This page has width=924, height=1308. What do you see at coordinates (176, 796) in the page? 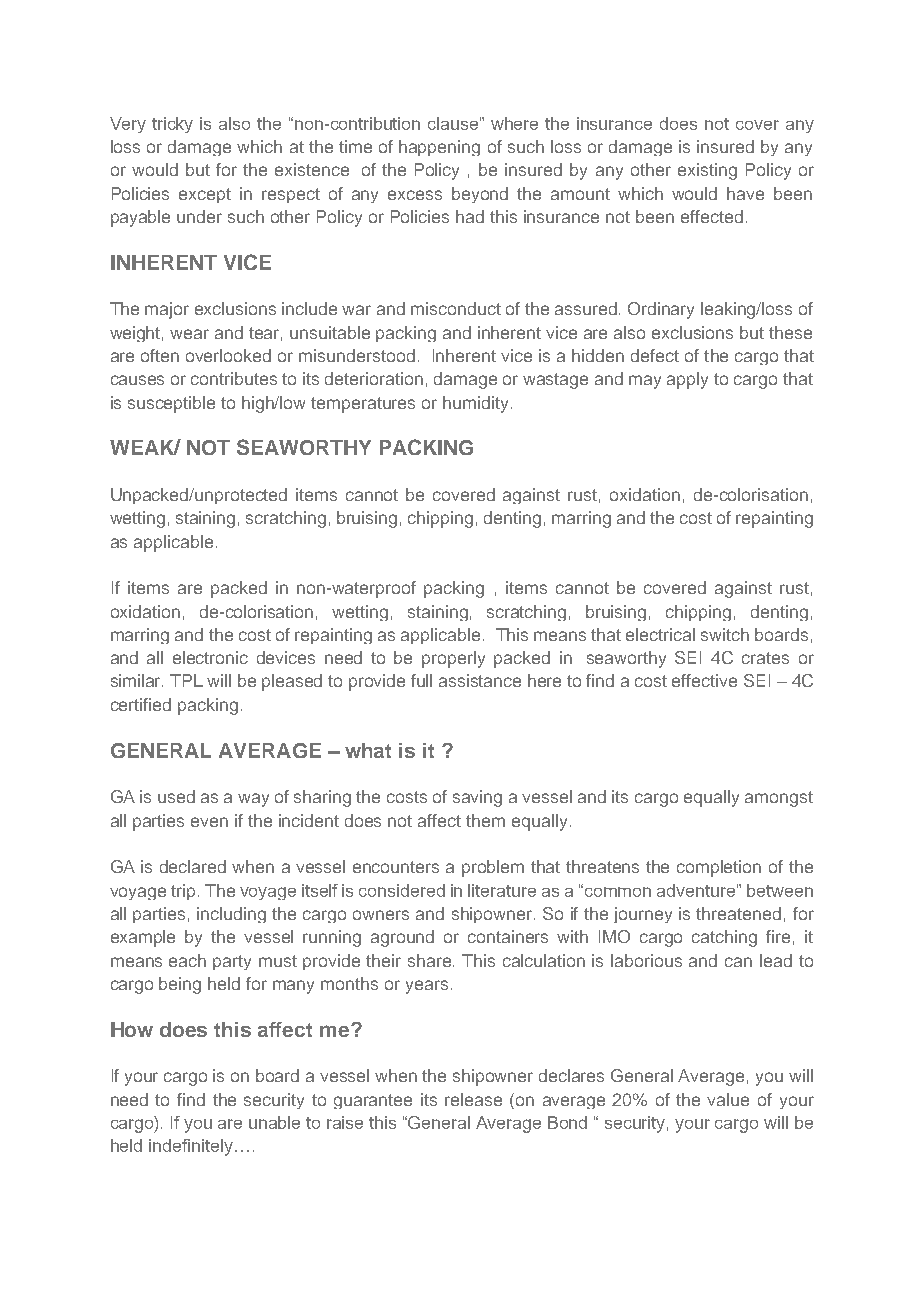
I see `used` at bounding box center [176, 796].
